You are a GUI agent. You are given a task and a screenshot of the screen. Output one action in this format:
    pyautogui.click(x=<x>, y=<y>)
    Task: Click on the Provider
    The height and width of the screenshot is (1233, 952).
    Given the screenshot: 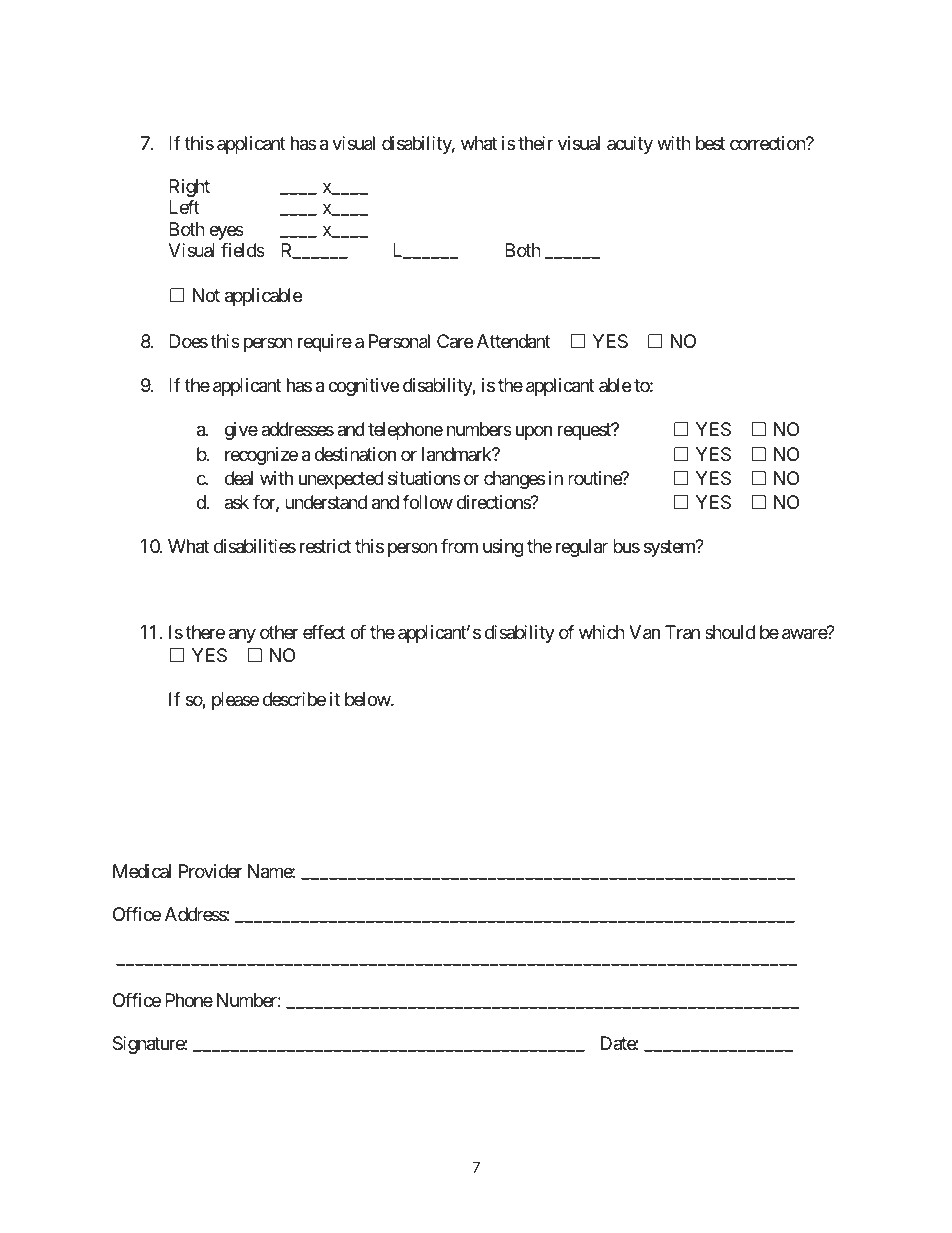 What is the action you would take?
    pyautogui.click(x=211, y=871)
